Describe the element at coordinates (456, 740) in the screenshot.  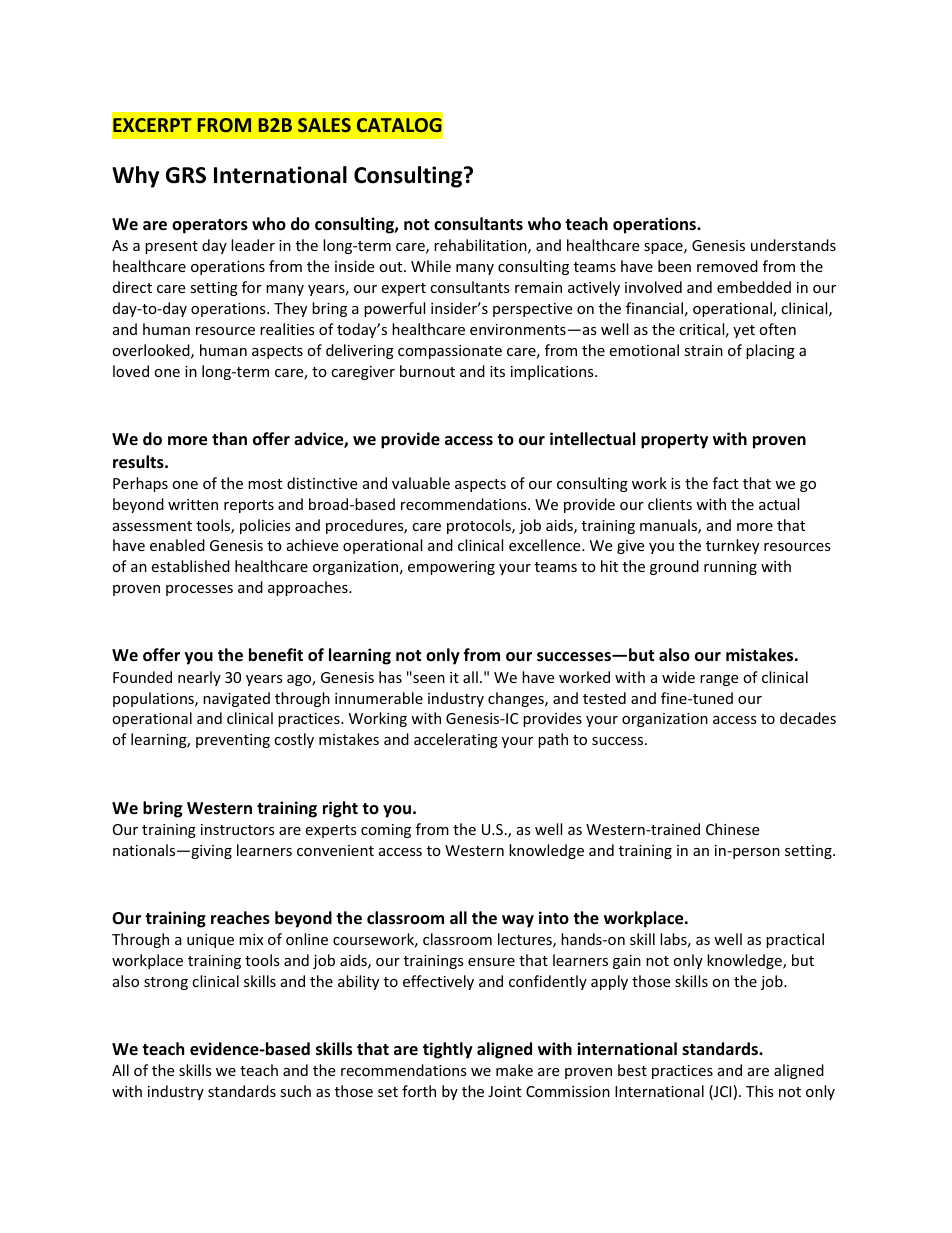
I see `accelerating` at that location.
